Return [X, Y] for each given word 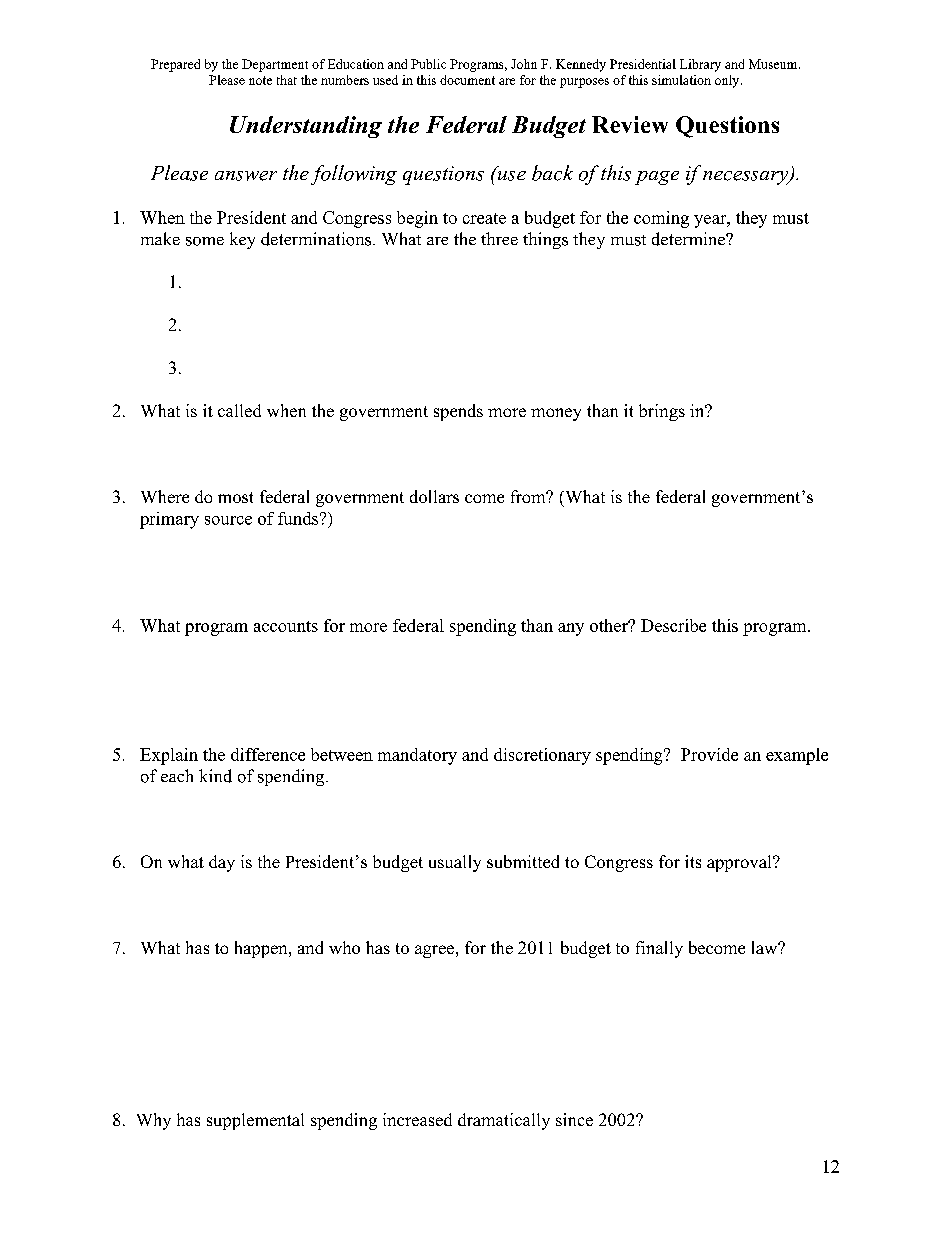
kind [215, 776]
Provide [709, 754]
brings [662, 412]
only [728, 81]
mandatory [417, 756]
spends [458, 412]
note [260, 80]
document [467, 80]
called [239, 410]
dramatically [504, 1121]
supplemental [255, 1121]
